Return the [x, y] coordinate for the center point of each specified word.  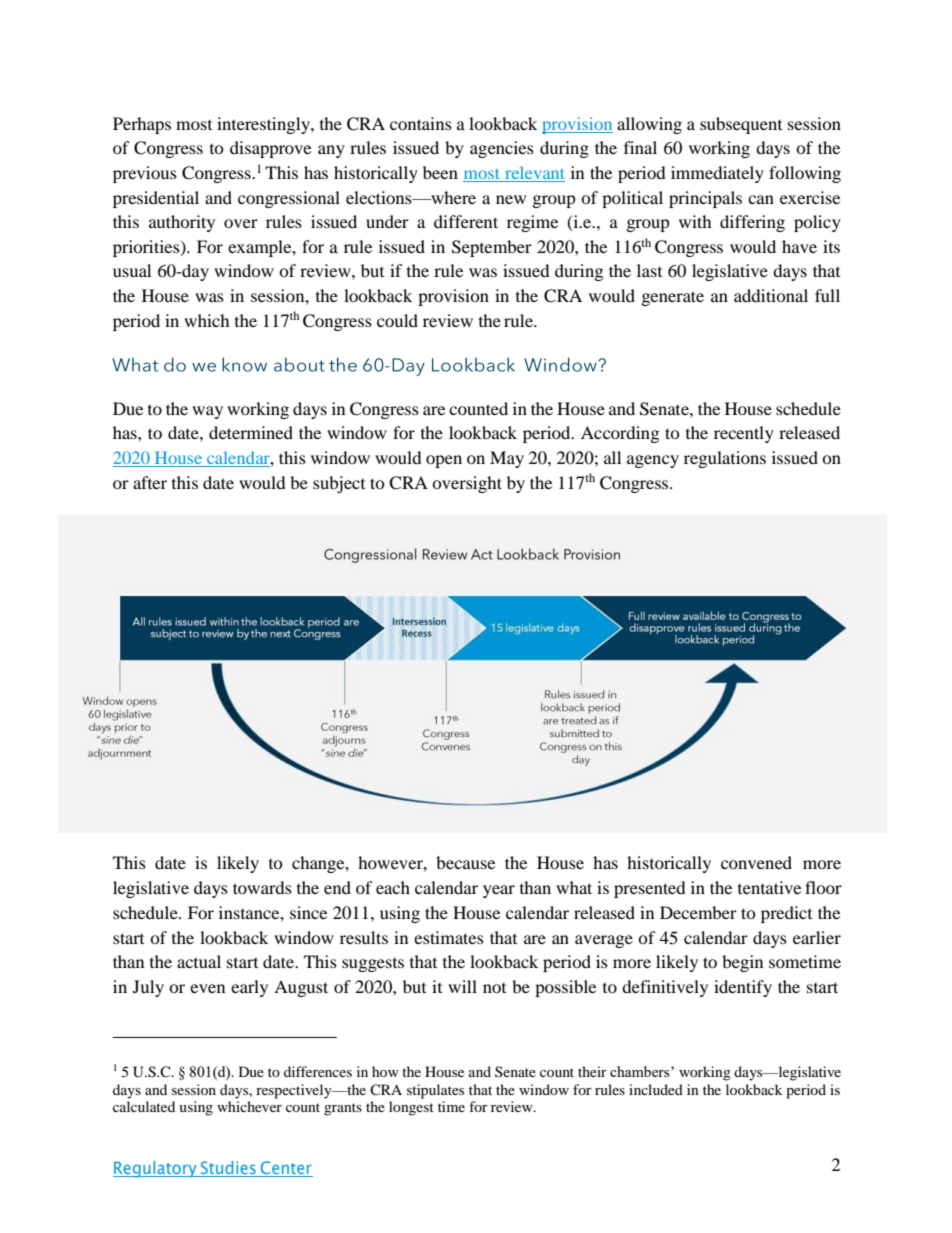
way [207, 412]
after [150, 482]
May [507, 459]
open [444, 461]
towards [262, 887]
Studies [228, 1169]
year [499, 891]
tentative [769, 887]
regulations [725, 459]
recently [744, 434]
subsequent [741, 125]
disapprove [270, 149]
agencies [502, 149]
